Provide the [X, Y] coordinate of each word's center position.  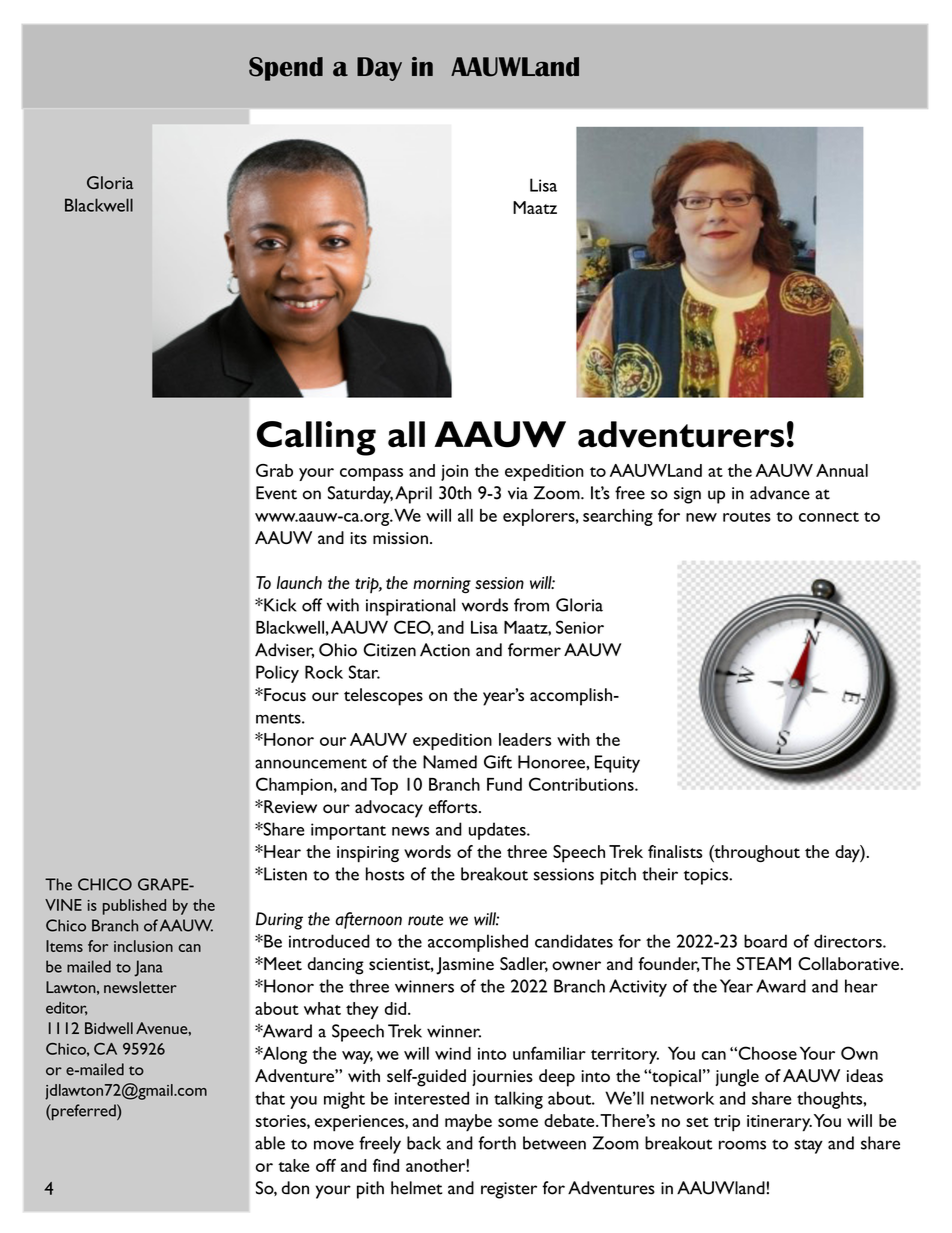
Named [450, 762]
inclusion [143, 946]
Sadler [524, 964]
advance [780, 493]
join [454, 473]
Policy [277, 674]
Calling [316, 438]
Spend [286, 69]
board [765, 941]
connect [829, 517]
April [413, 495]
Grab [274, 470]
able [270, 1143]
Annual [842, 470]
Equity [617, 764]
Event [276, 493]
